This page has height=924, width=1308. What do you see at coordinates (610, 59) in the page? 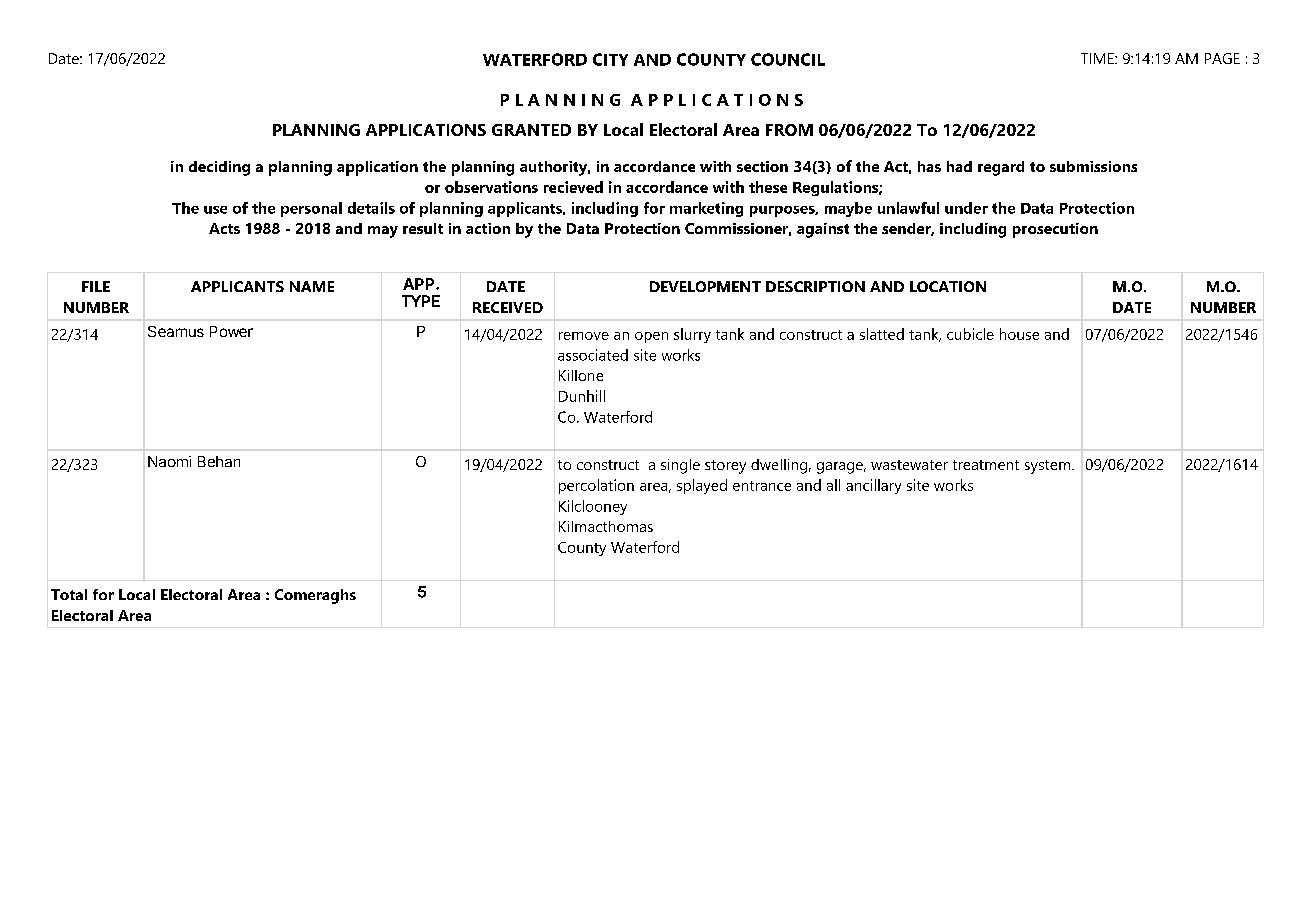
I see `CITY` at bounding box center [610, 59].
